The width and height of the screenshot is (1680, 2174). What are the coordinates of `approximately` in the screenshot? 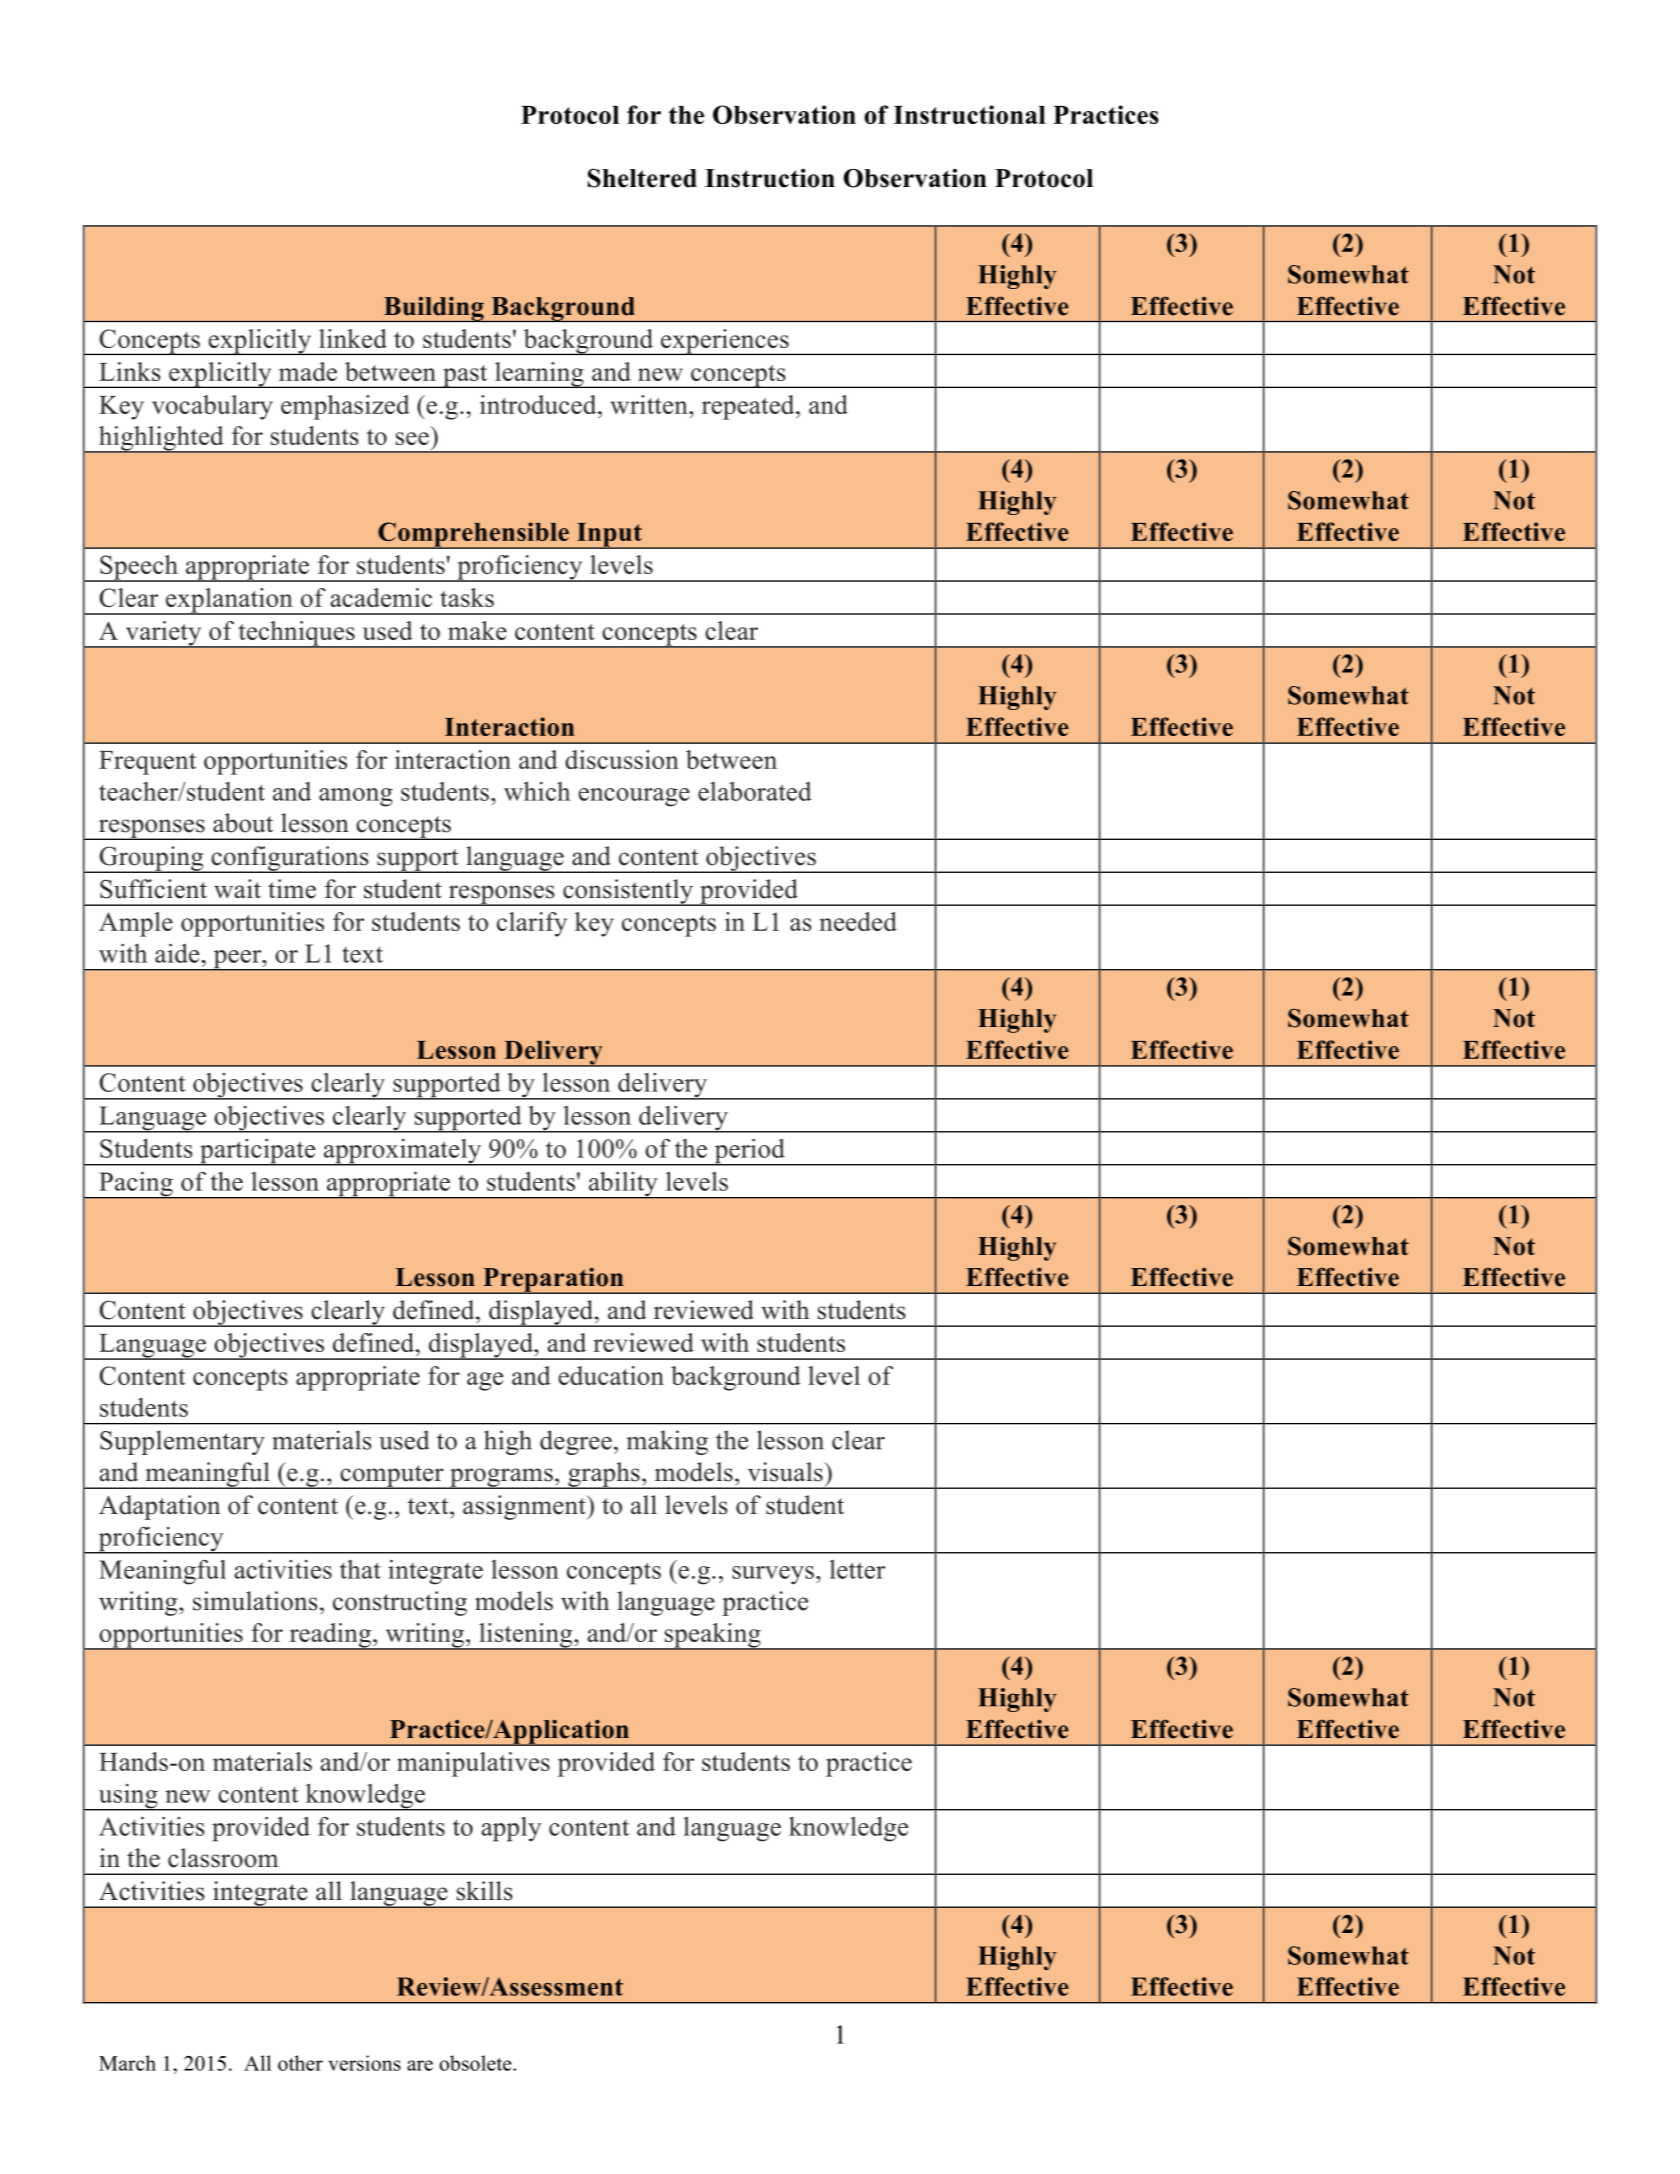 It's located at (402, 1152).
